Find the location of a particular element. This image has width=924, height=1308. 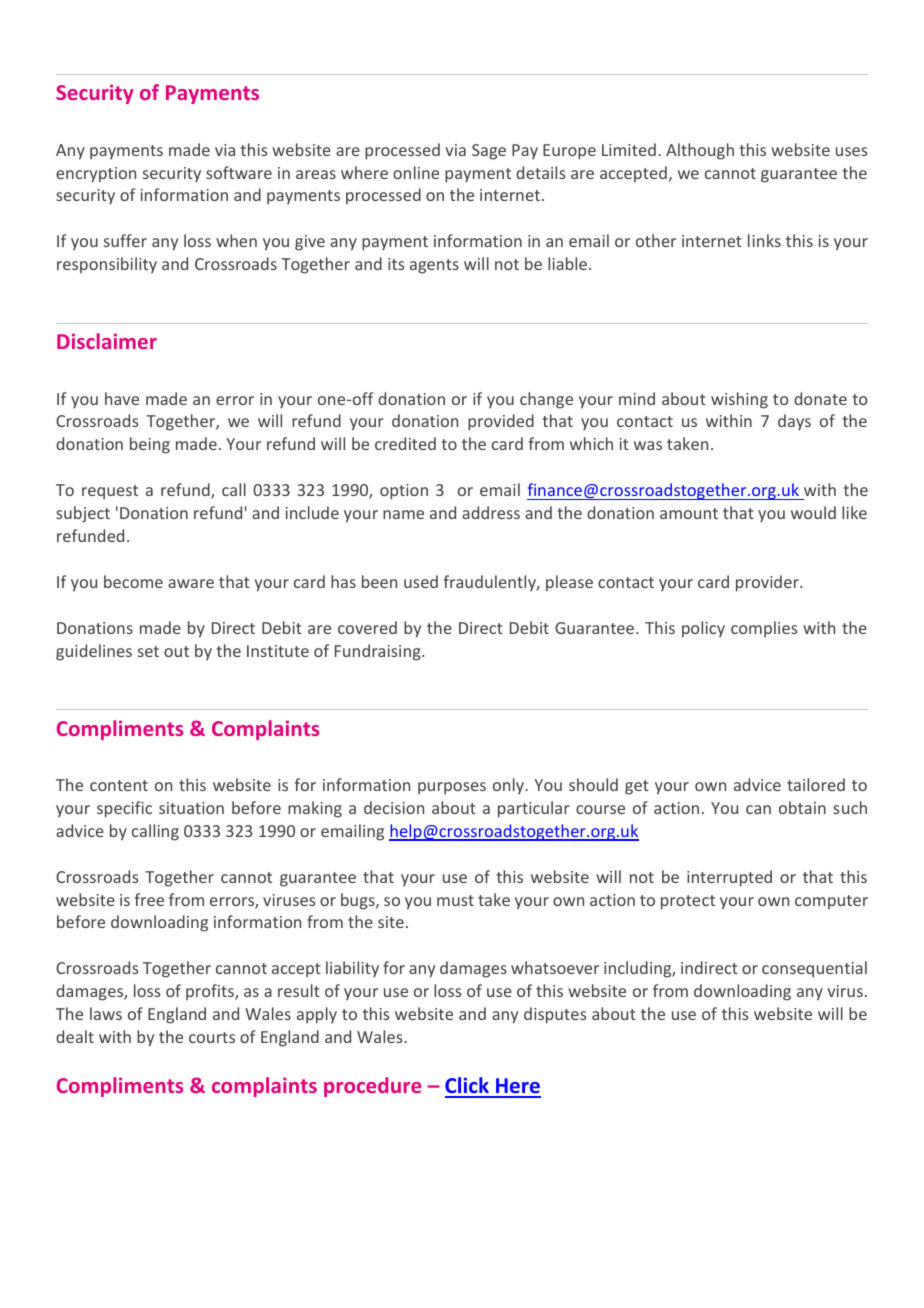

complies is located at coordinates (764, 629).
